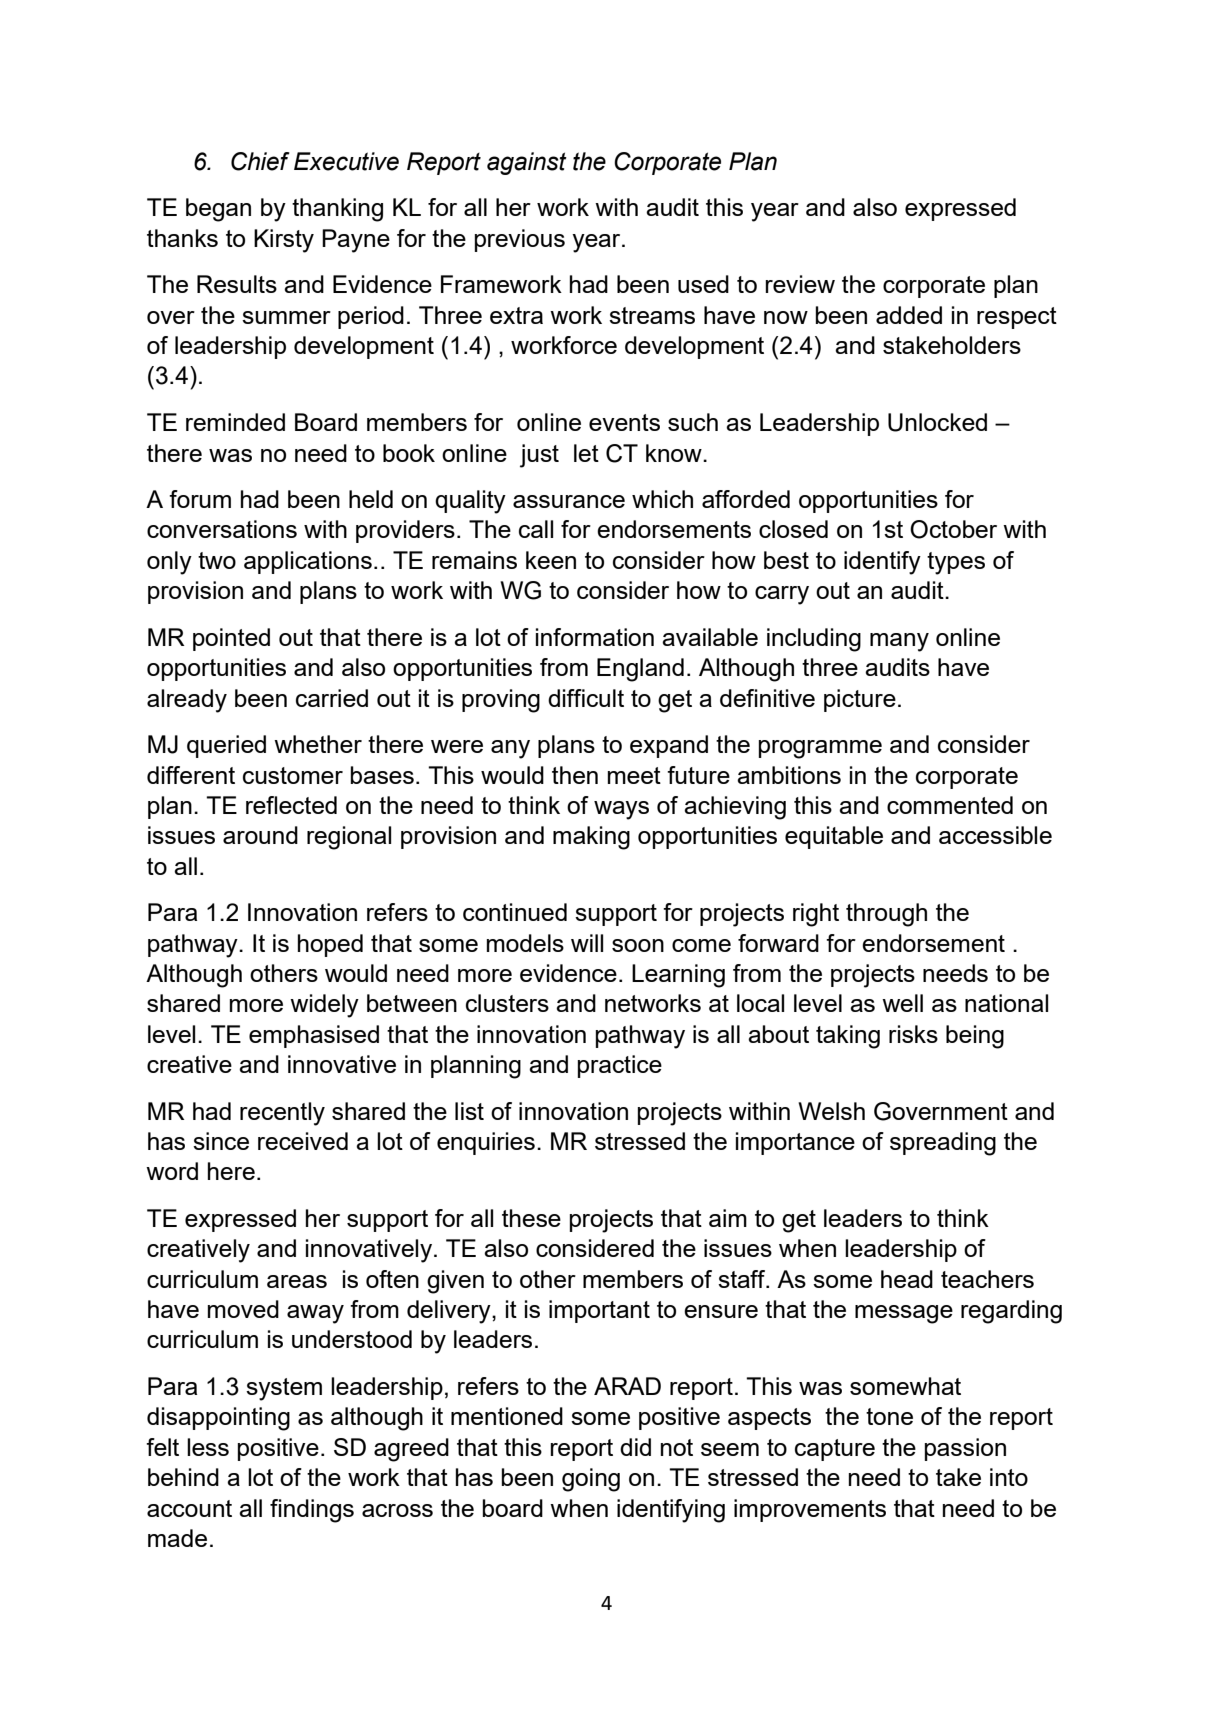 The width and height of the document is (1214, 1716). Describe the element at coordinates (218, 210) in the document. I see `began` at that location.
